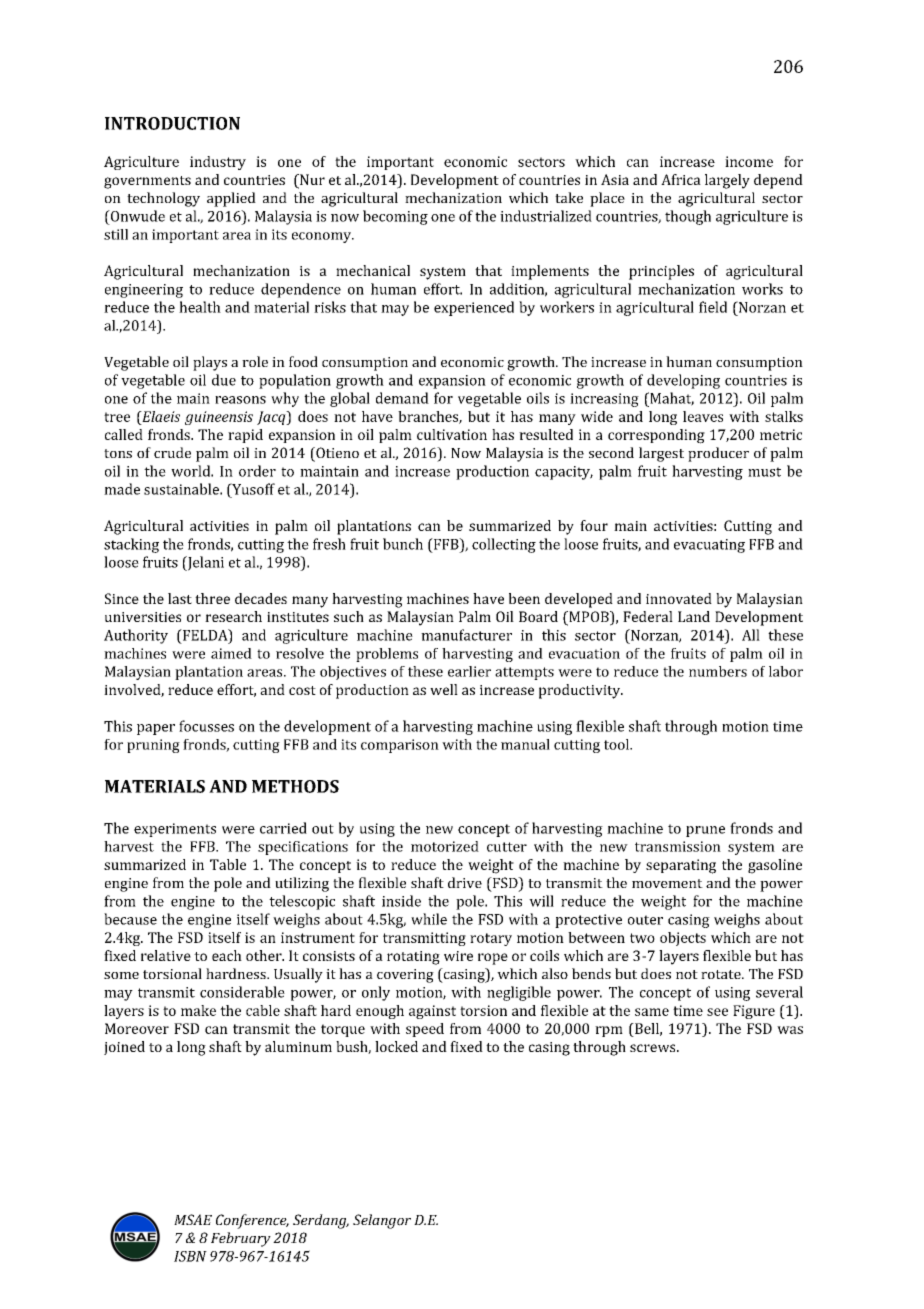 The width and height of the image is (924, 1309). Describe the element at coordinates (395, 217) in the image. I see `becoming` at that location.
